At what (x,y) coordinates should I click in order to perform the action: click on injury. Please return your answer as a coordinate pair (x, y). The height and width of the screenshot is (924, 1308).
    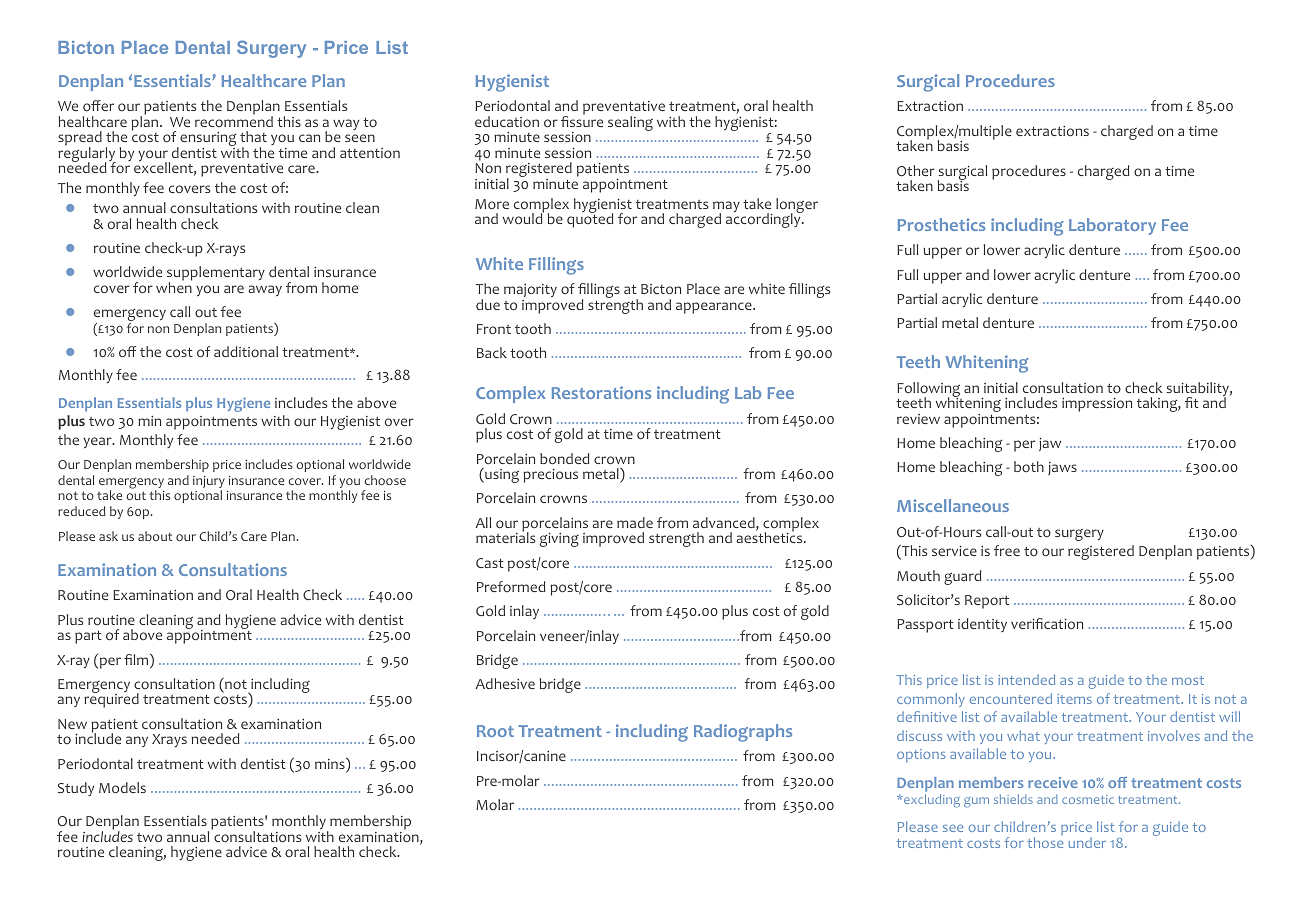
    Looking at the image, I should click on (209, 483).
